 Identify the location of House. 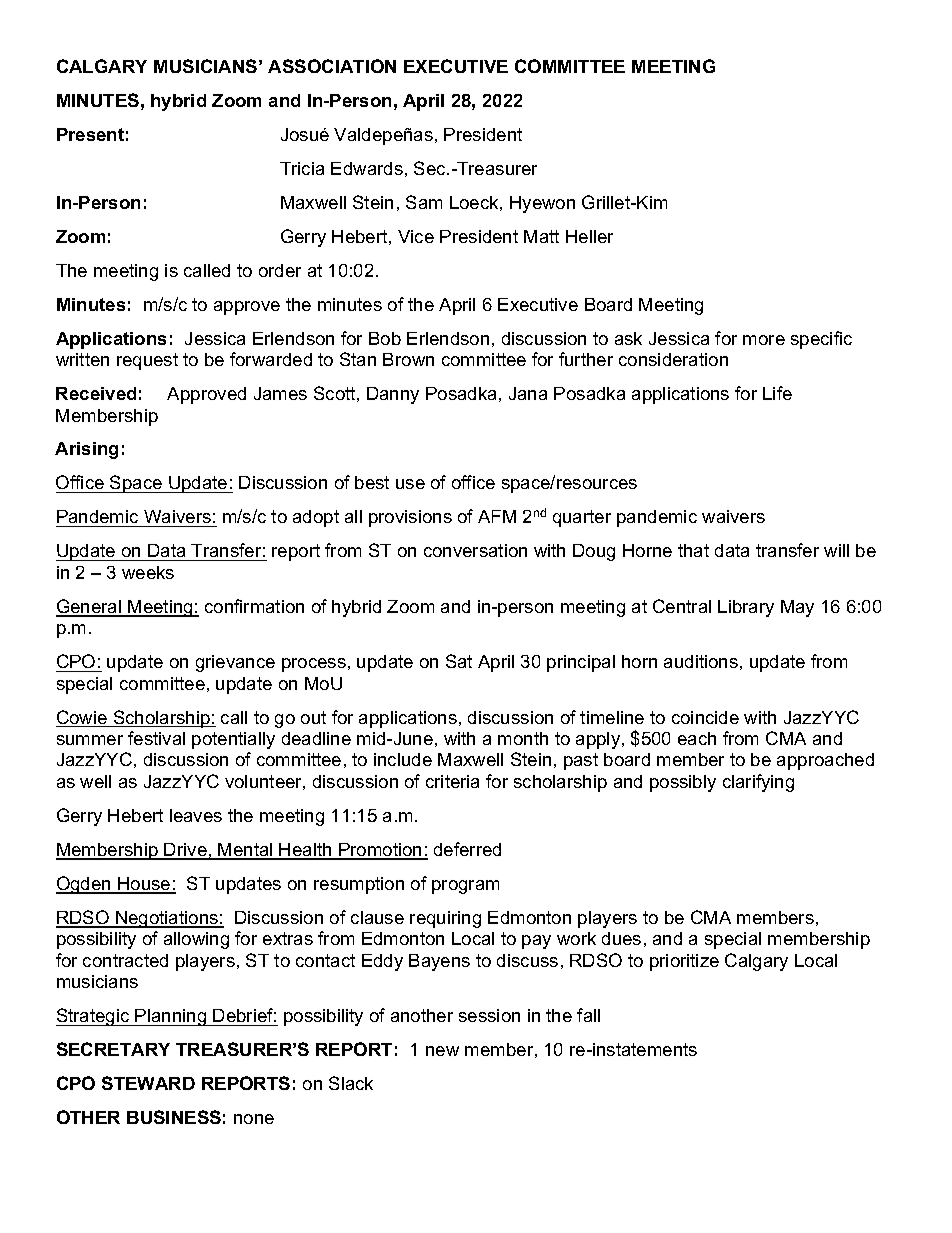
(144, 885).
